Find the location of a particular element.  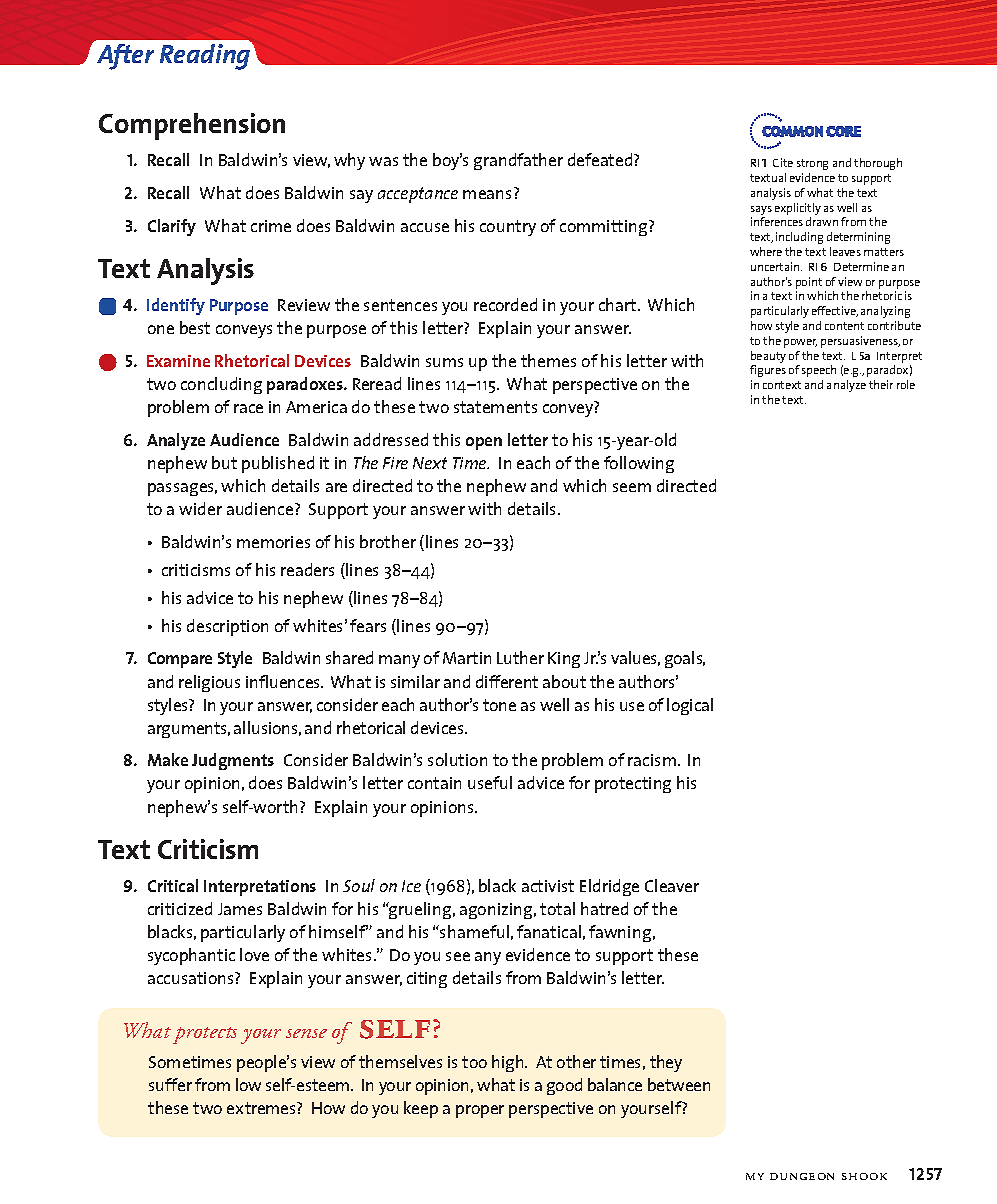

proper is located at coordinates (480, 1111).
